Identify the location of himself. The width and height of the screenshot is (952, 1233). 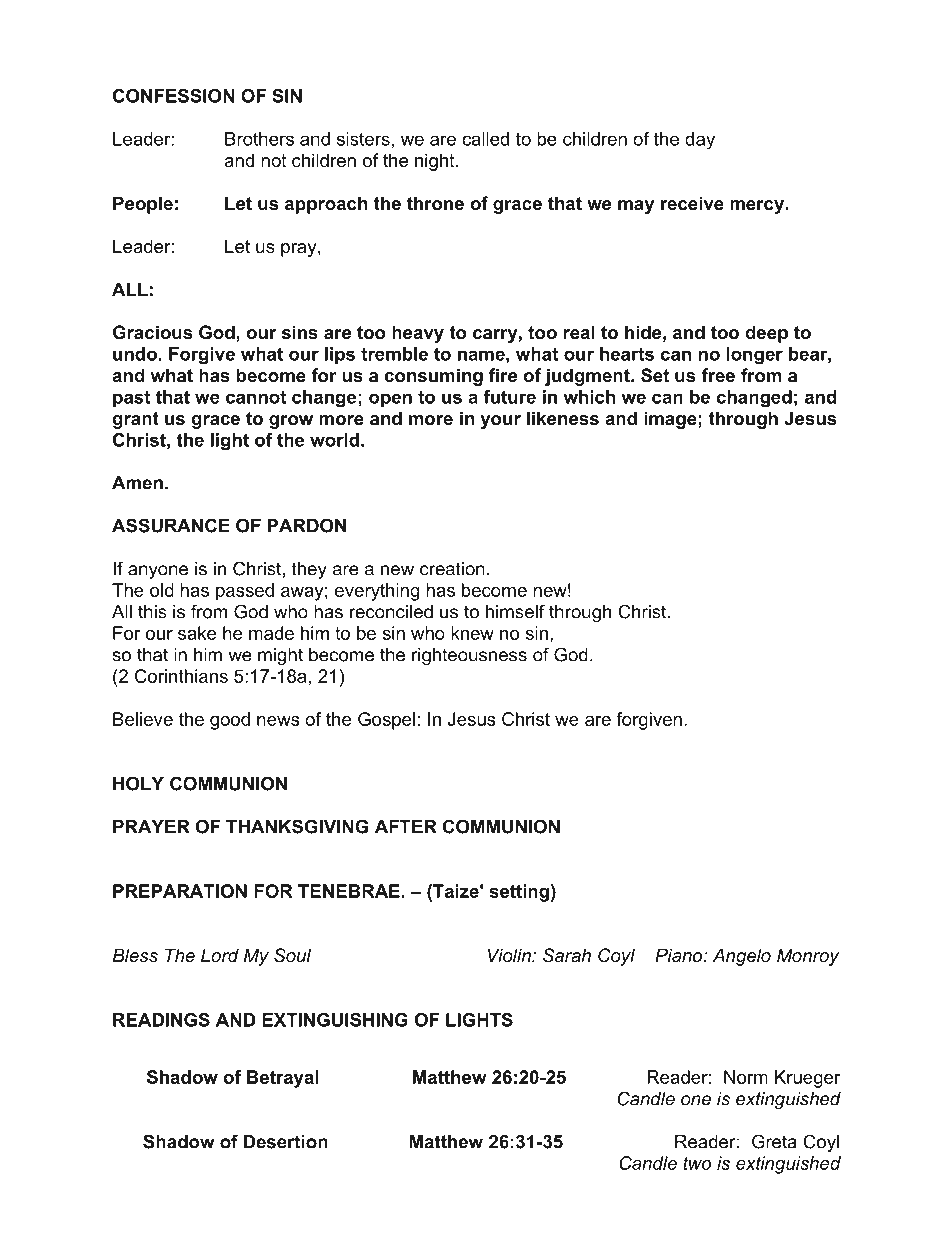
(515, 611).
